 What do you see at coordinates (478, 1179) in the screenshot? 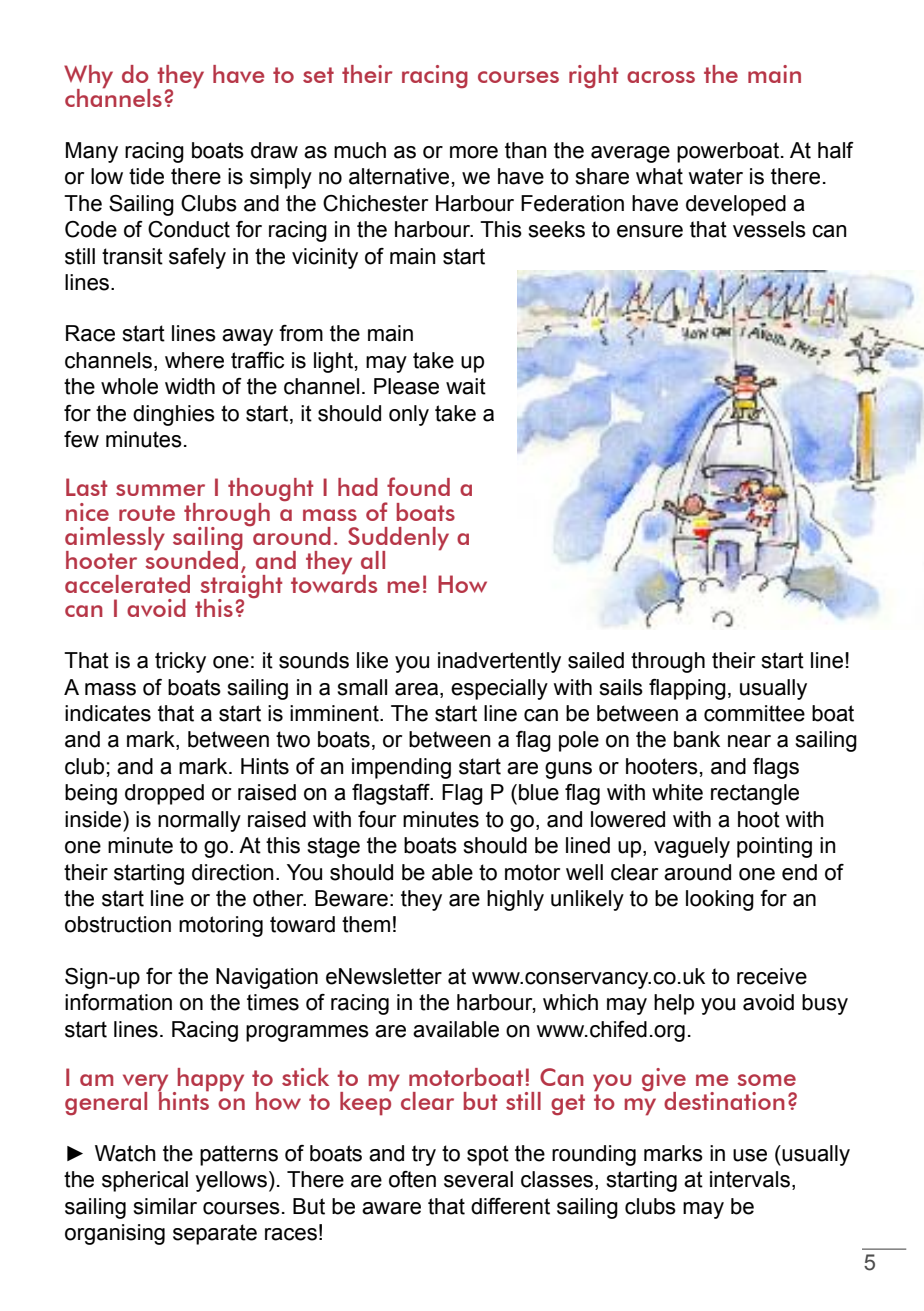
I see `several` at bounding box center [478, 1179].
